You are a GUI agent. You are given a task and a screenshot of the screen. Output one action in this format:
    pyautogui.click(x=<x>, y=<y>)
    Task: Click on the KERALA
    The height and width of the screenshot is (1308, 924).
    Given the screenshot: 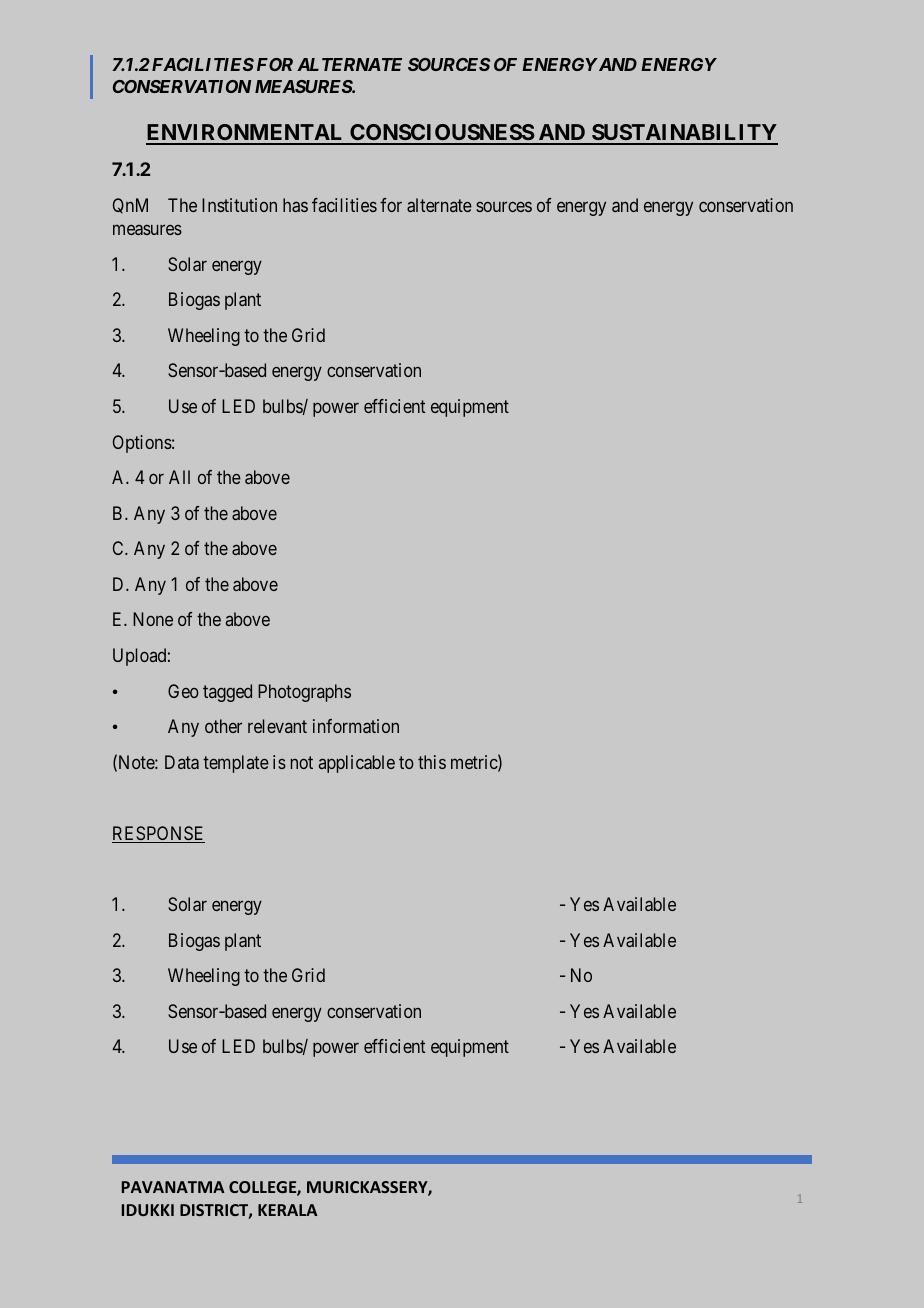 What is the action you would take?
    pyautogui.click(x=287, y=1210)
